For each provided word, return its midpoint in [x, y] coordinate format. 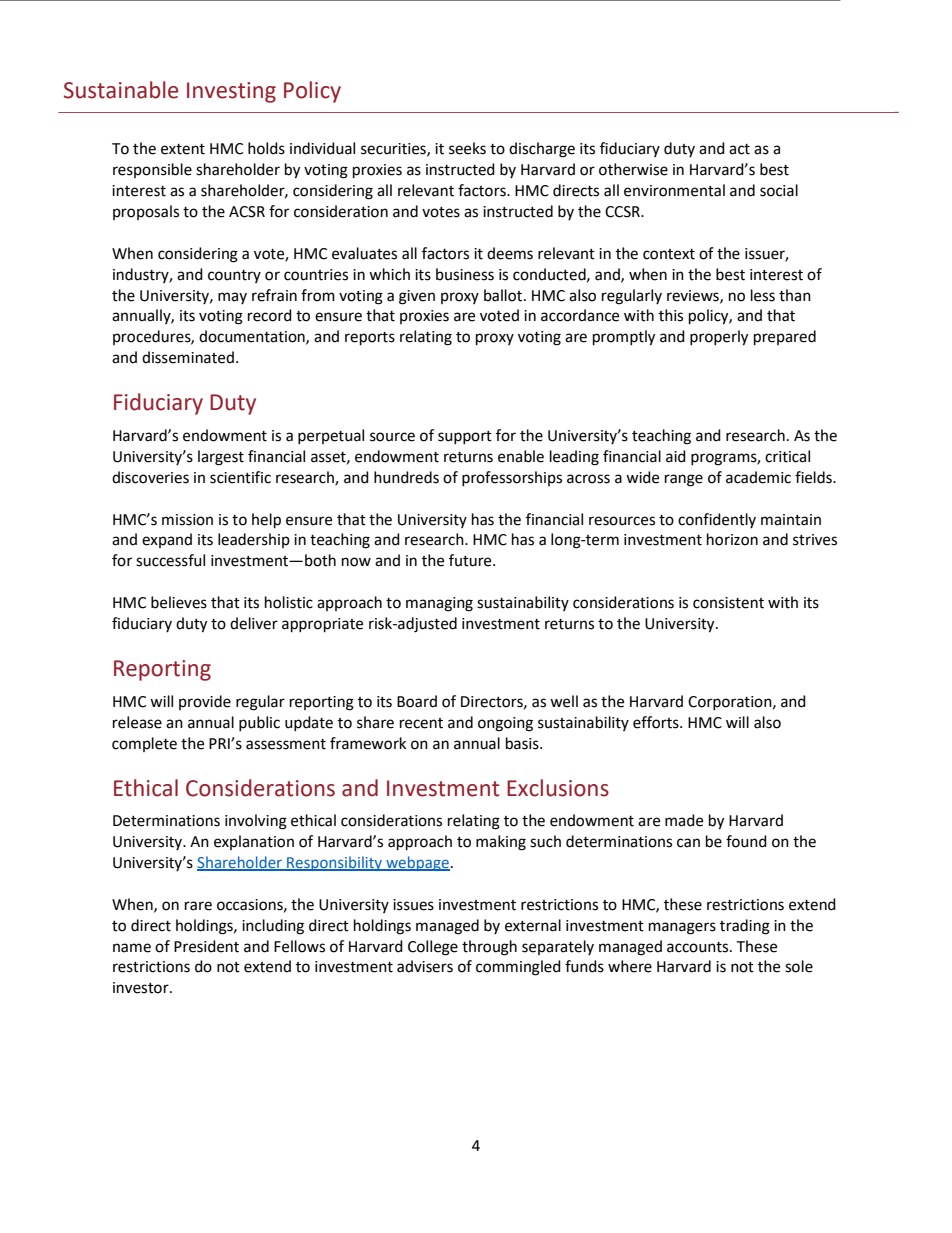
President [206, 946]
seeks [467, 148]
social [779, 190]
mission [187, 520]
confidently [717, 520]
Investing [231, 92]
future [471, 560]
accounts [699, 947]
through [489, 948]
